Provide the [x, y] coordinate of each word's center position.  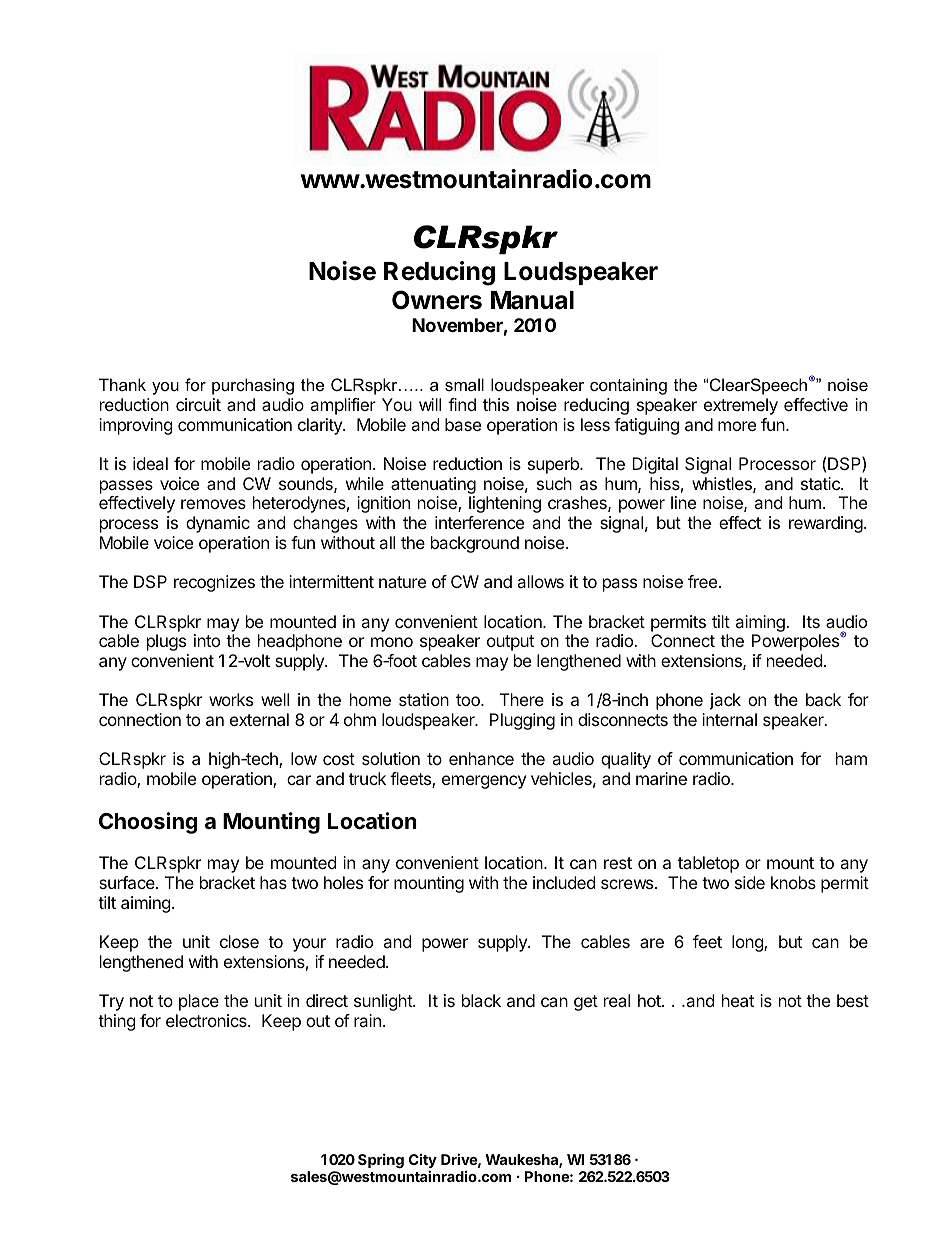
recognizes [214, 583]
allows [540, 581]
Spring [381, 1160]
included [564, 882]
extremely [741, 406]
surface [128, 882]
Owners [437, 300]
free [702, 581]
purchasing [253, 386]
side [750, 882]
